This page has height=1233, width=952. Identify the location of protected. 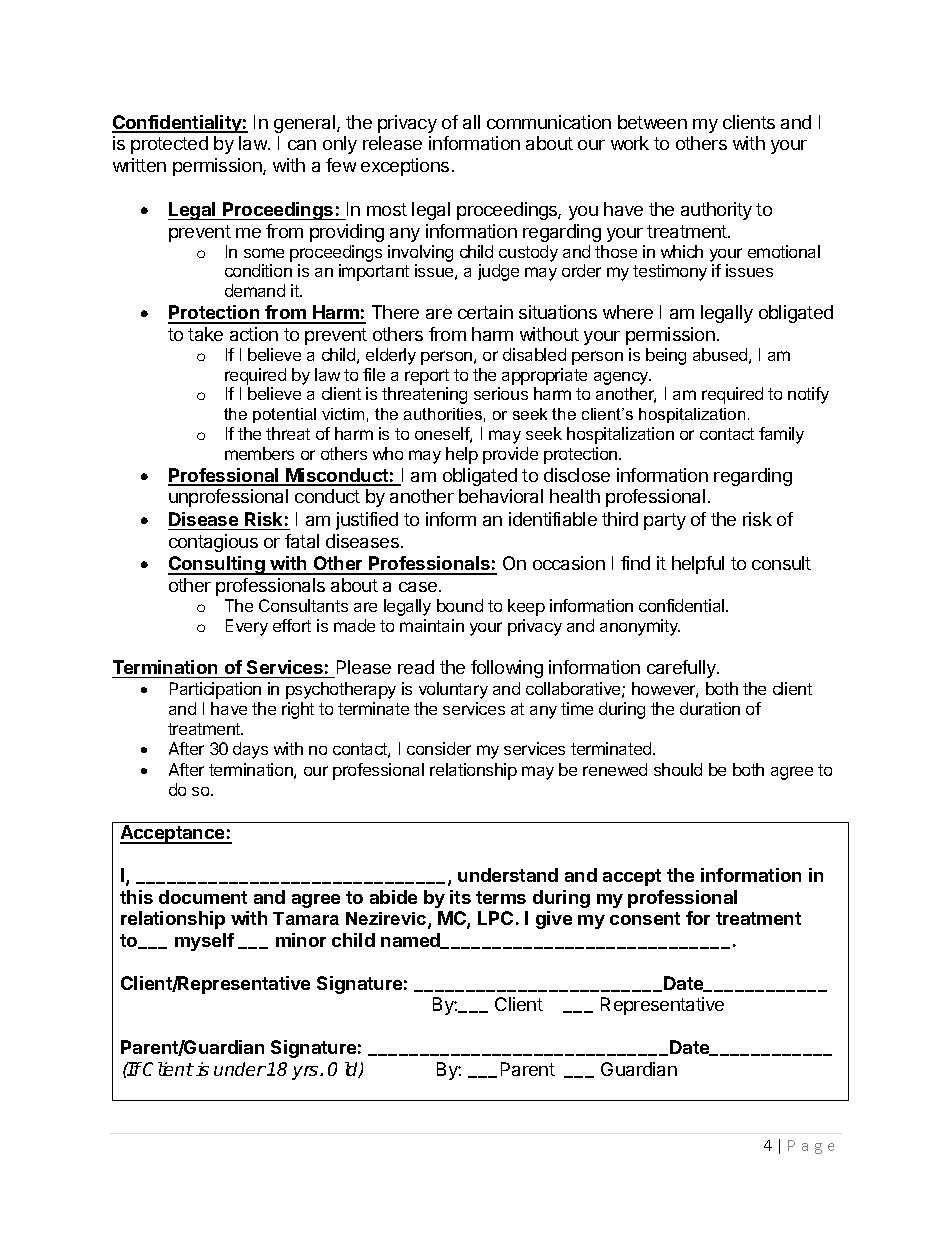
(169, 145).
